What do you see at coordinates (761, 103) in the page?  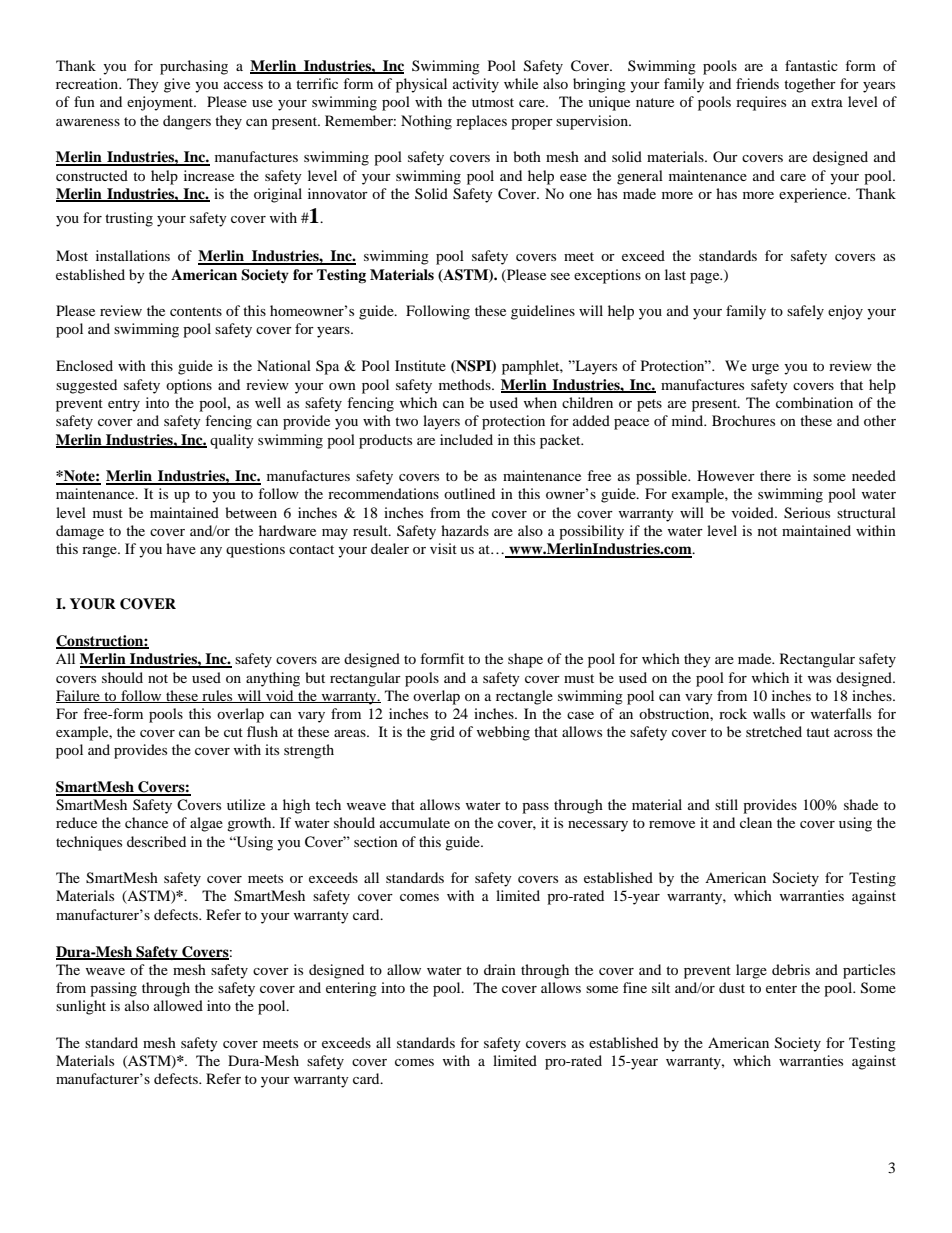 I see `requires` at bounding box center [761, 103].
